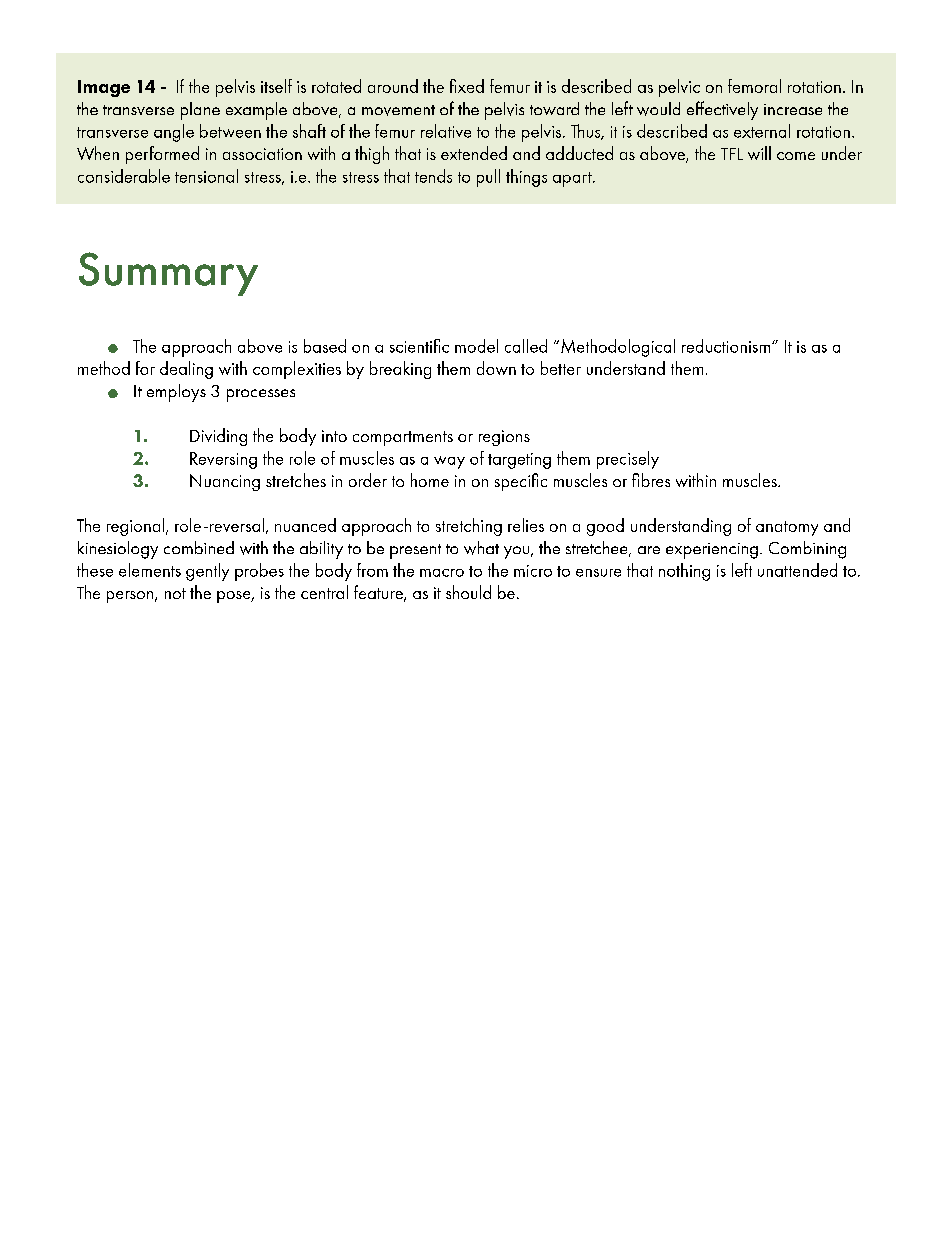  Describe the element at coordinates (488, 178) in the page. I see `pull` at that location.
